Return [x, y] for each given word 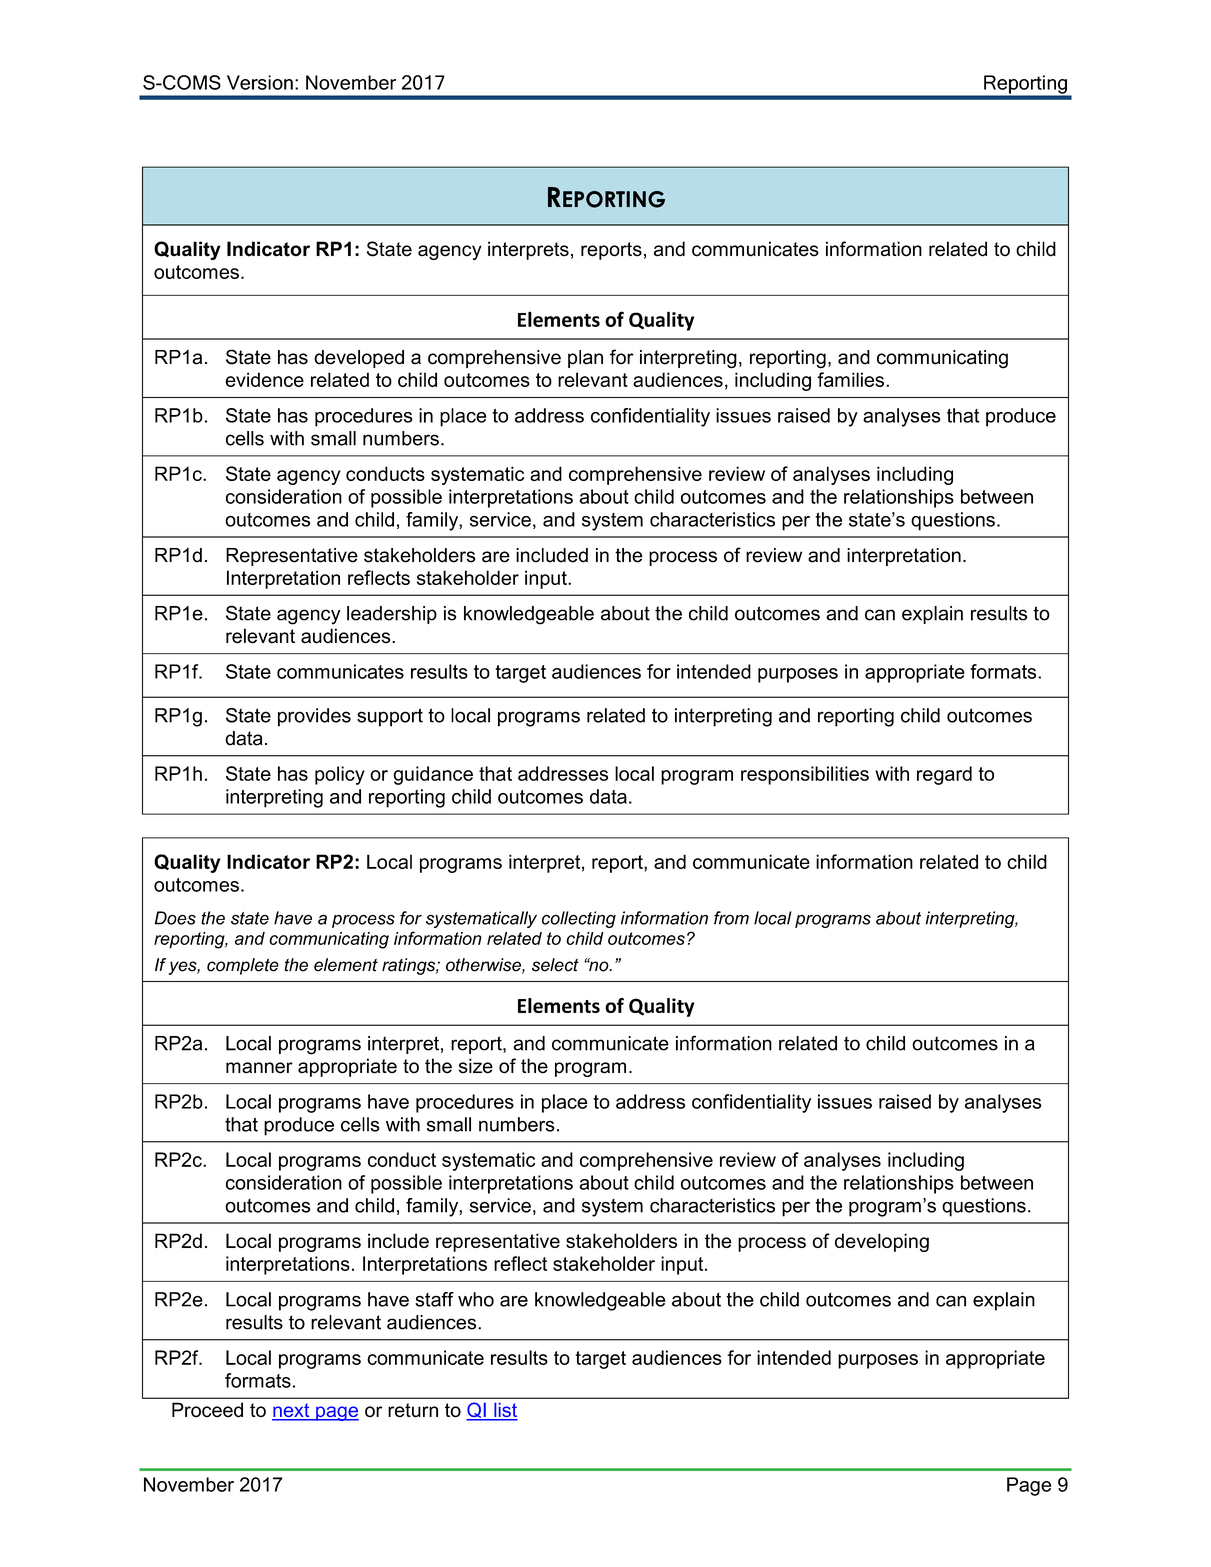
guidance [433, 775]
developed [359, 359]
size [476, 1066]
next [292, 1411]
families [850, 379]
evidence [264, 379]
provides [314, 717]
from [731, 918]
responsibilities [805, 775]
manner [259, 1068]
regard [944, 775]
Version [260, 82]
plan [585, 359]
